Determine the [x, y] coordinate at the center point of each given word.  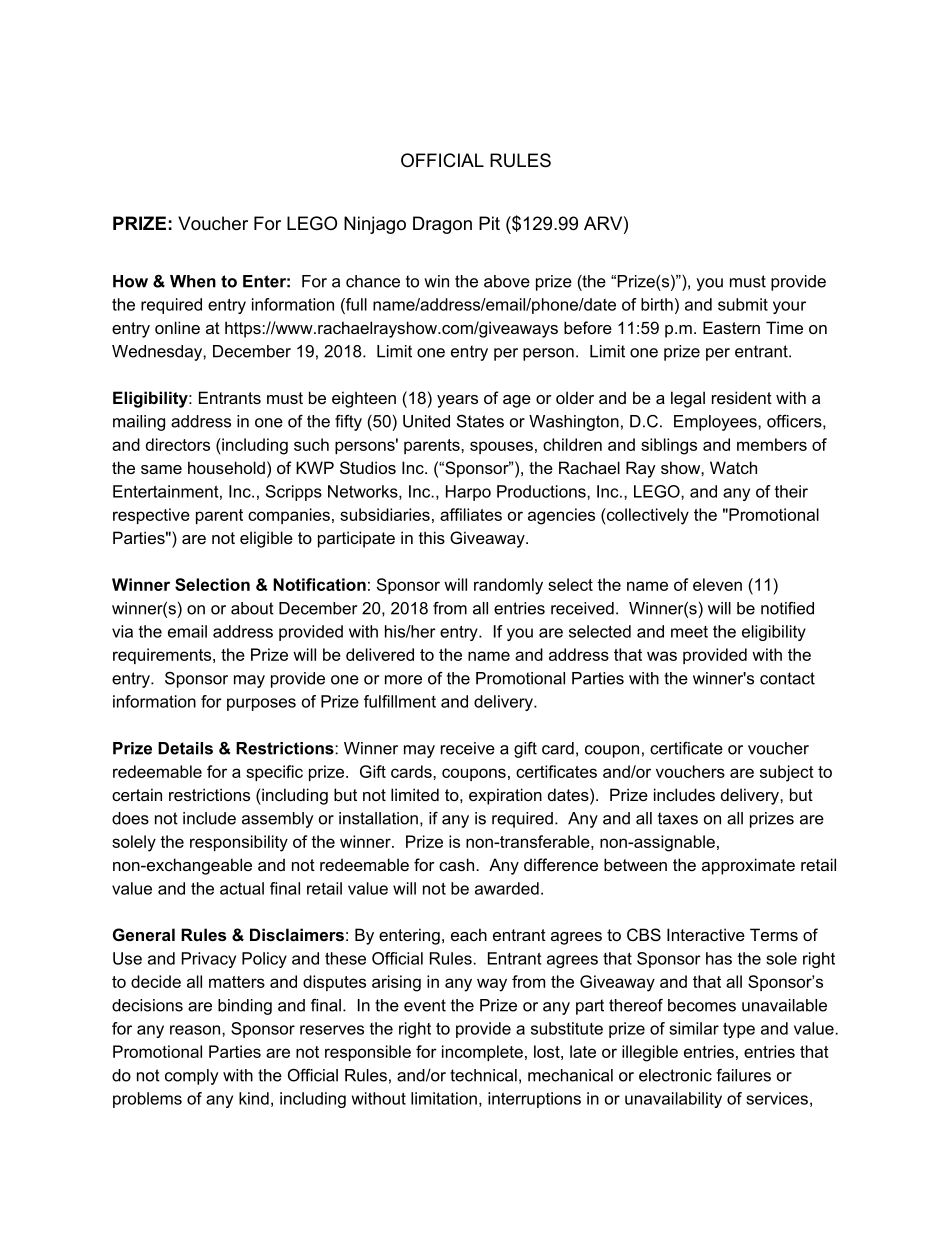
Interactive [706, 934]
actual [242, 888]
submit [743, 304]
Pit [489, 223]
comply [191, 1077]
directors [178, 444]
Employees [716, 423]
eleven [717, 584]
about [252, 608]
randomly [508, 586]
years [457, 401]
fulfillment [400, 701]
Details [185, 748]
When [193, 281]
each [469, 934]
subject [787, 773]
